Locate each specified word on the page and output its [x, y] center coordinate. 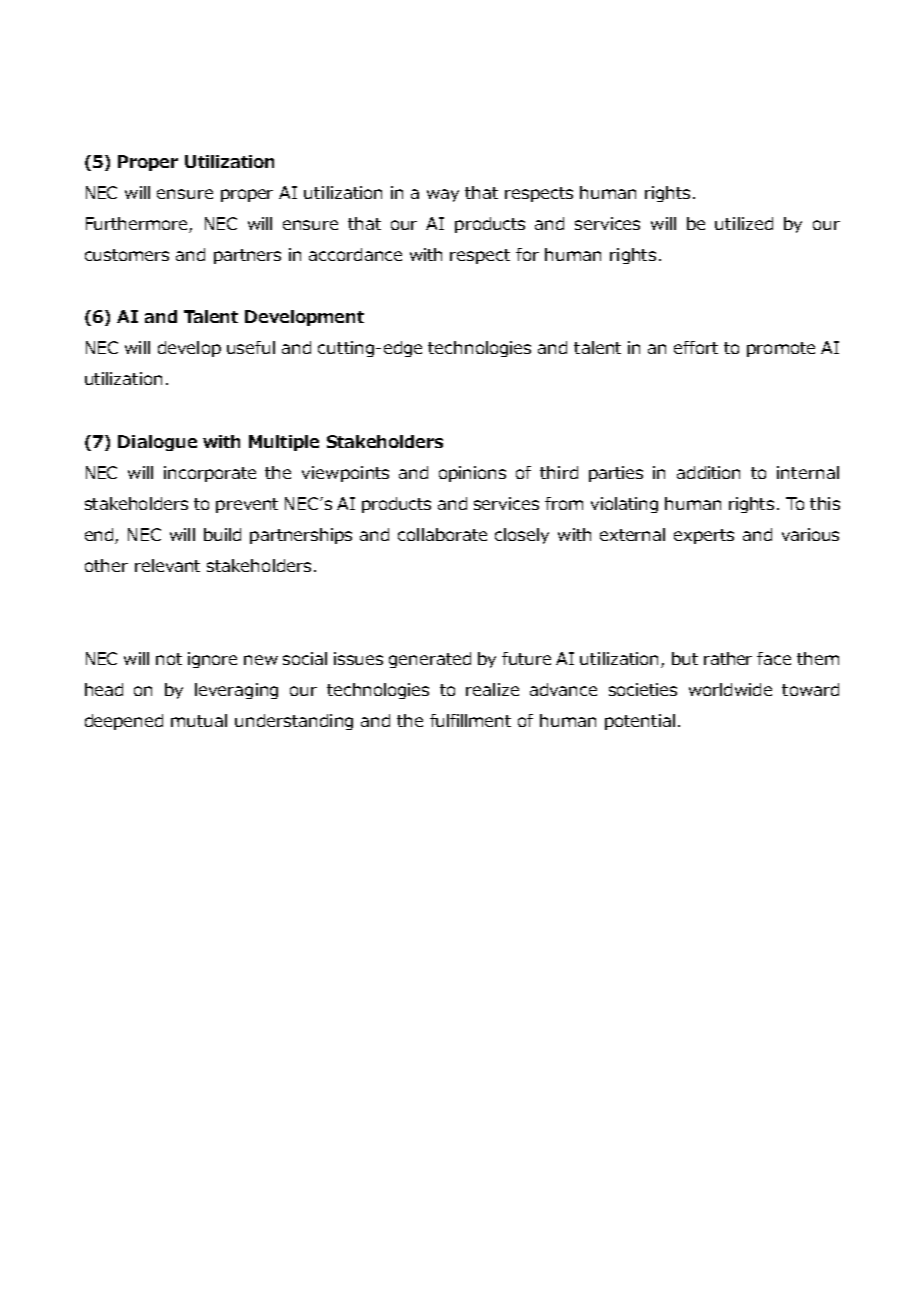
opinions [472, 474]
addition [708, 472]
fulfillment [470, 720]
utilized [744, 223]
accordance [355, 254]
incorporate [210, 474]
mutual [199, 720]
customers [127, 255]
